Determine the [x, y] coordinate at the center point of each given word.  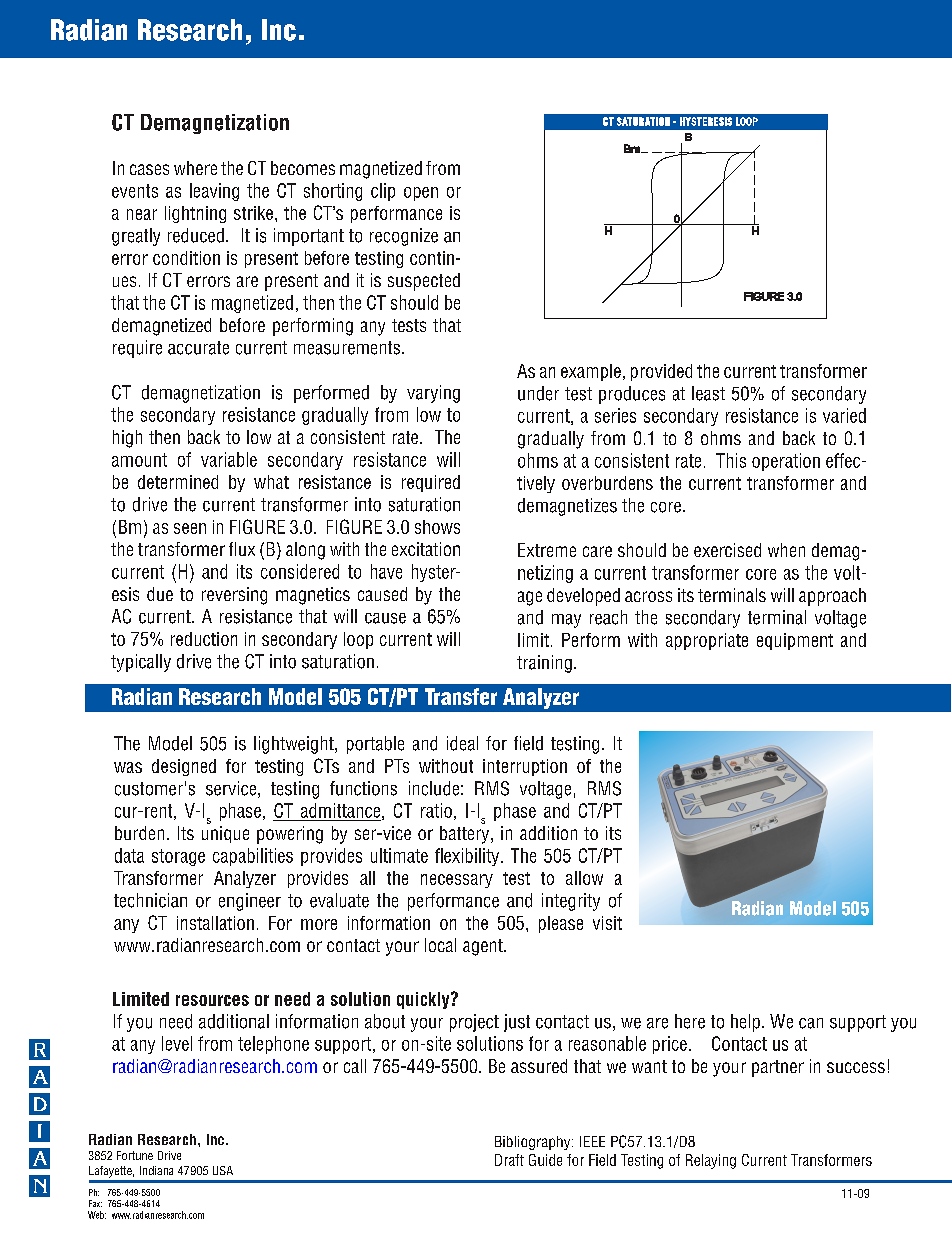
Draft [509, 1160]
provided [661, 372]
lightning [195, 214]
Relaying [711, 1161]
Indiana [156, 1170]
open [421, 194]
